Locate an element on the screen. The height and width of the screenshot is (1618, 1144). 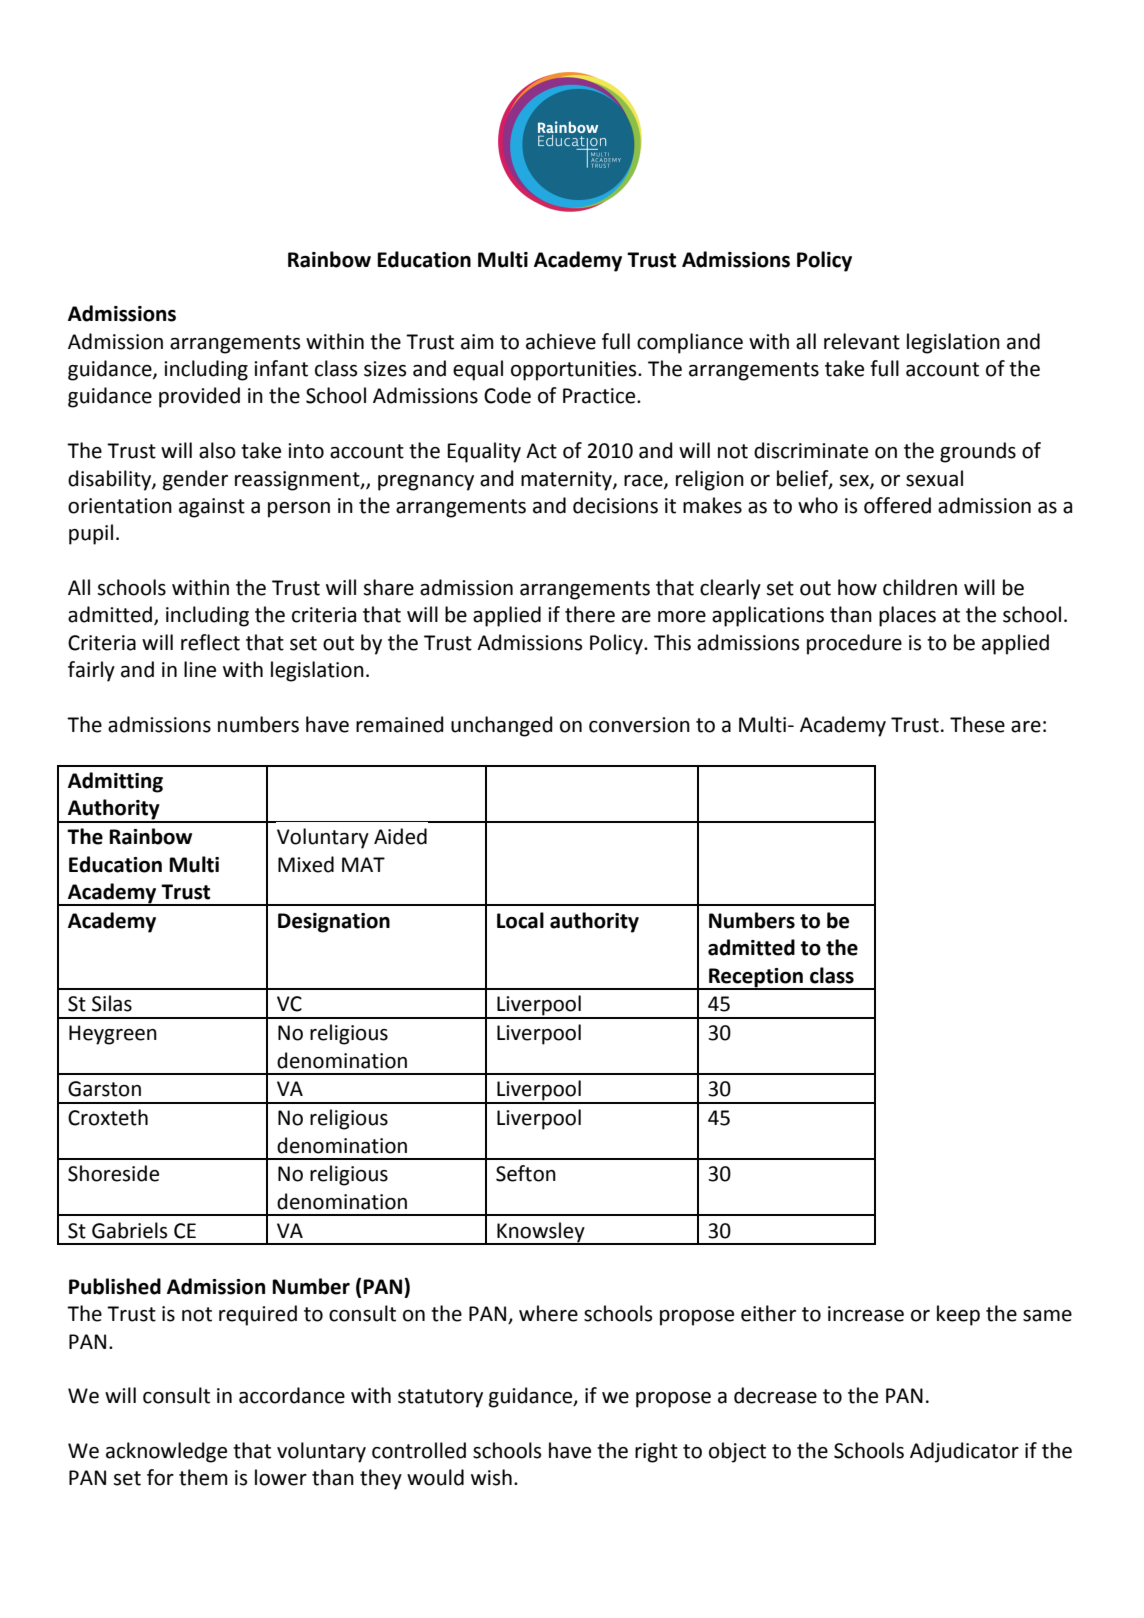
Adjudicator is located at coordinates (964, 1452).
